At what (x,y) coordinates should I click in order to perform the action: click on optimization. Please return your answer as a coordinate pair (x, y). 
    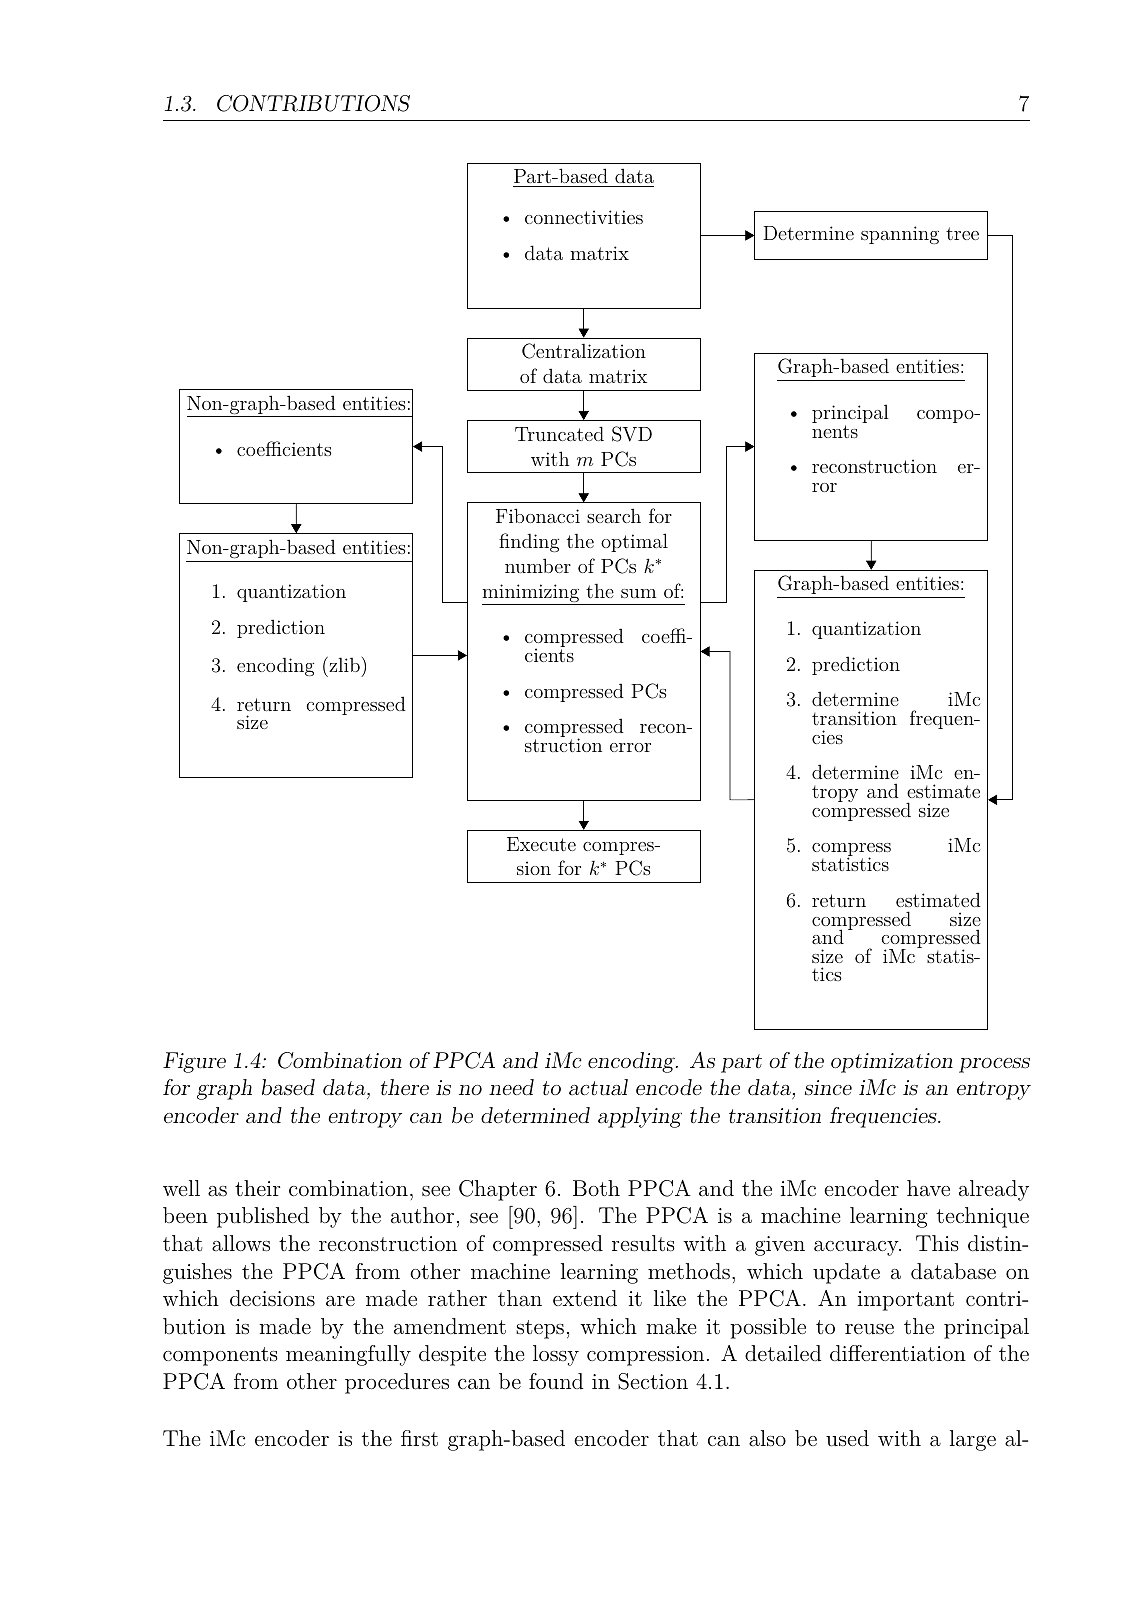
    Looking at the image, I should click on (892, 1063).
